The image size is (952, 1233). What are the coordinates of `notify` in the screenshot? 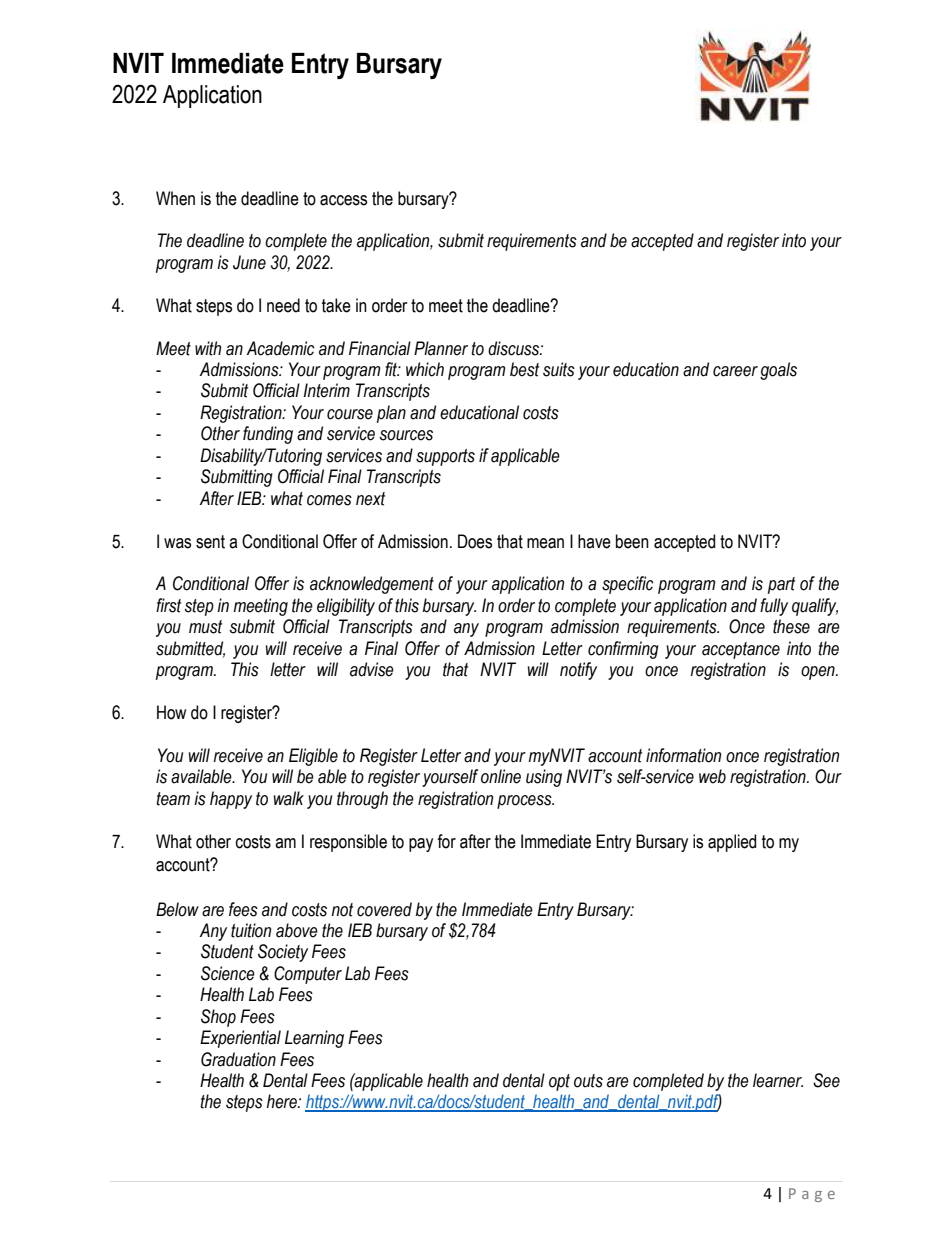 It's located at (578, 671).
